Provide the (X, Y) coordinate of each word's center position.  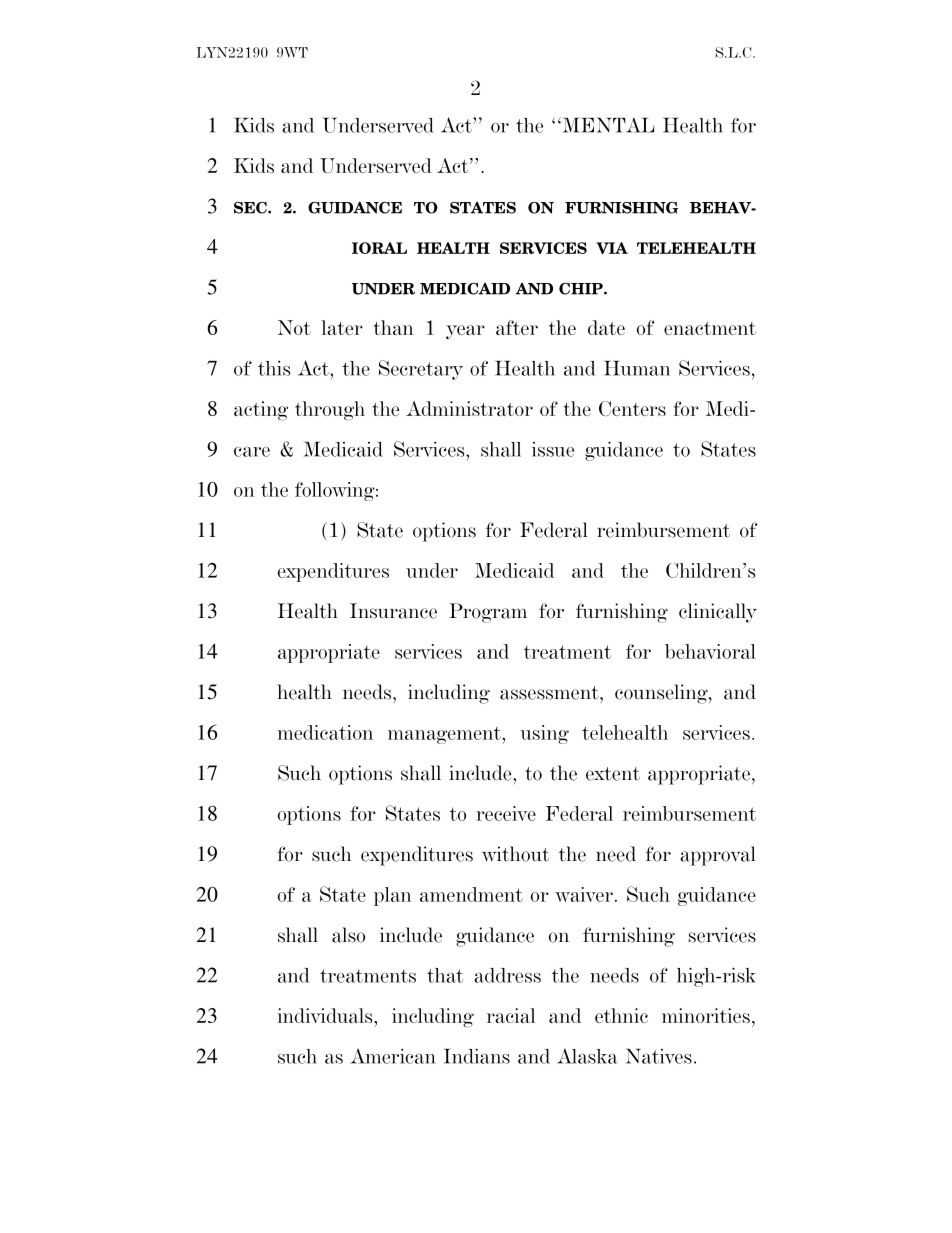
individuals (326, 1015)
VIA (612, 248)
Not (294, 327)
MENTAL (607, 125)
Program (488, 613)
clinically (718, 613)
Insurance (393, 611)
